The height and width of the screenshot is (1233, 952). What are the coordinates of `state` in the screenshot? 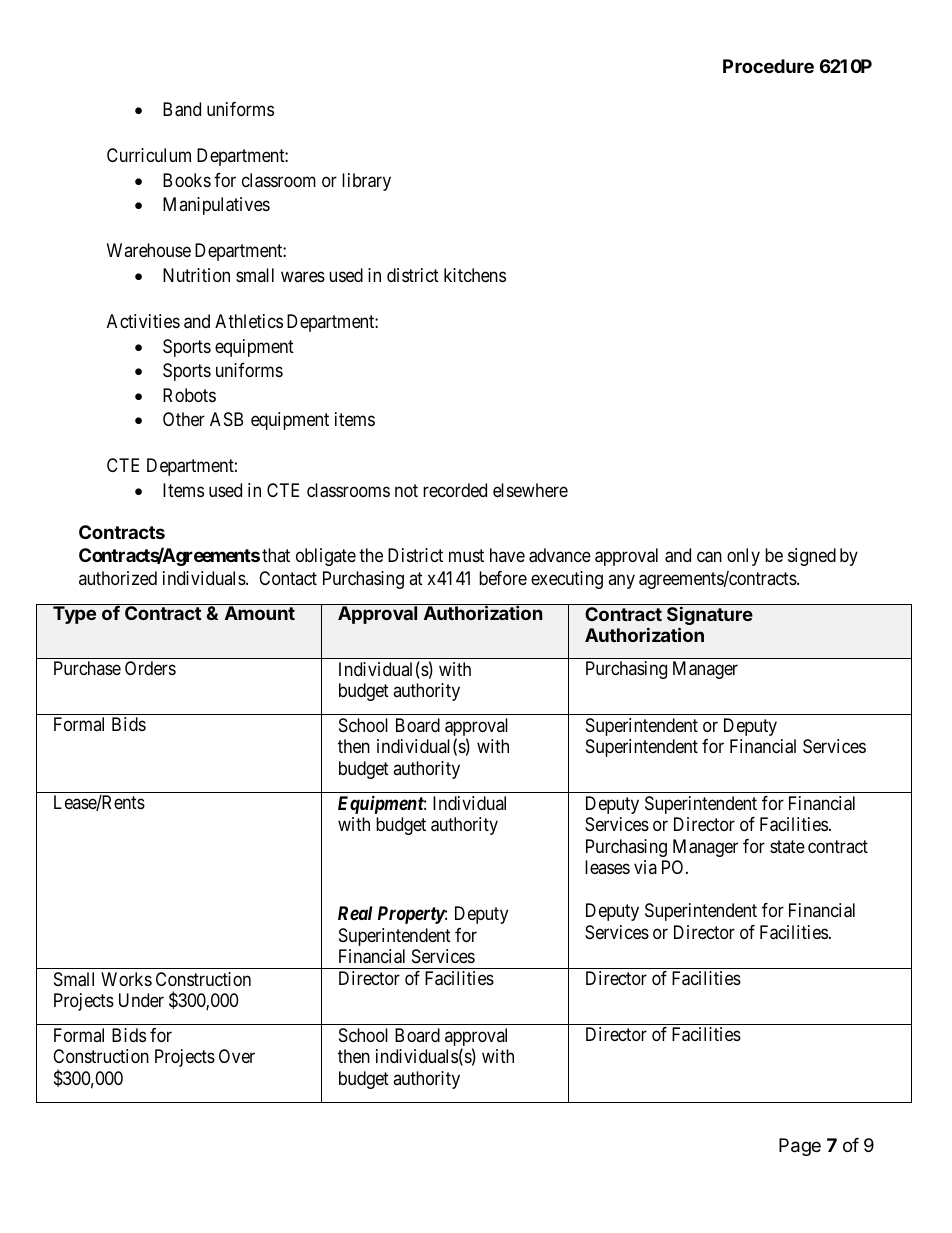 It's located at (787, 846).
